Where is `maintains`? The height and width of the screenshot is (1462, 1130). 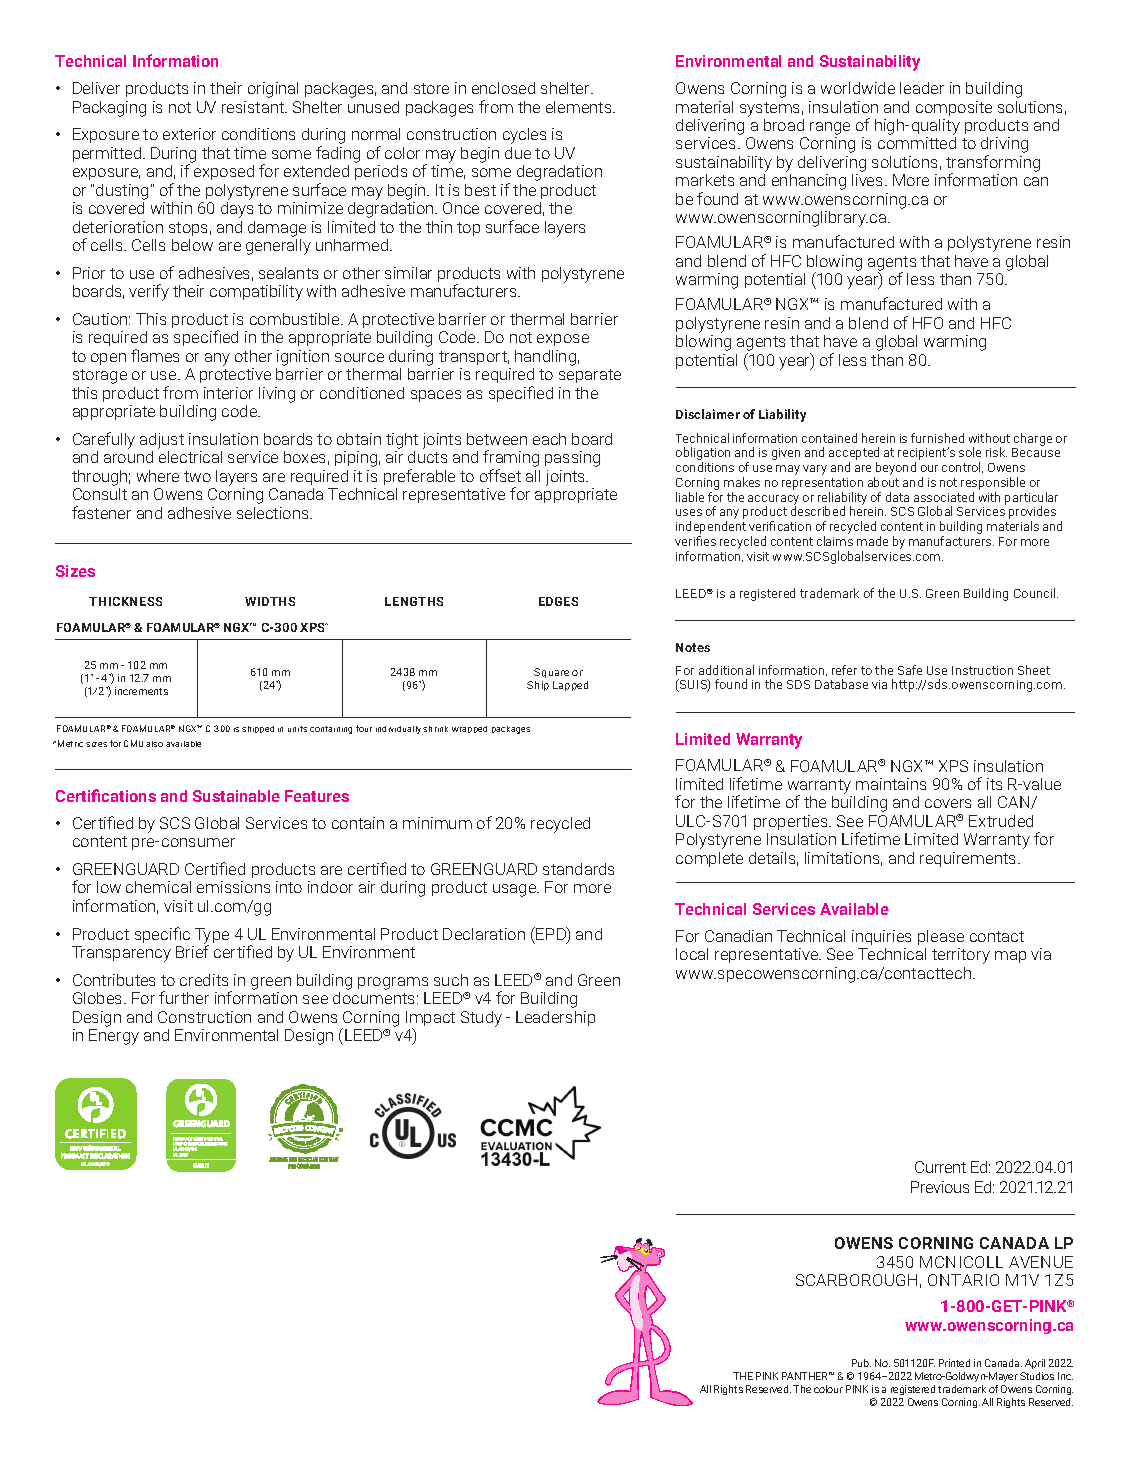
maintains is located at coordinates (891, 784).
